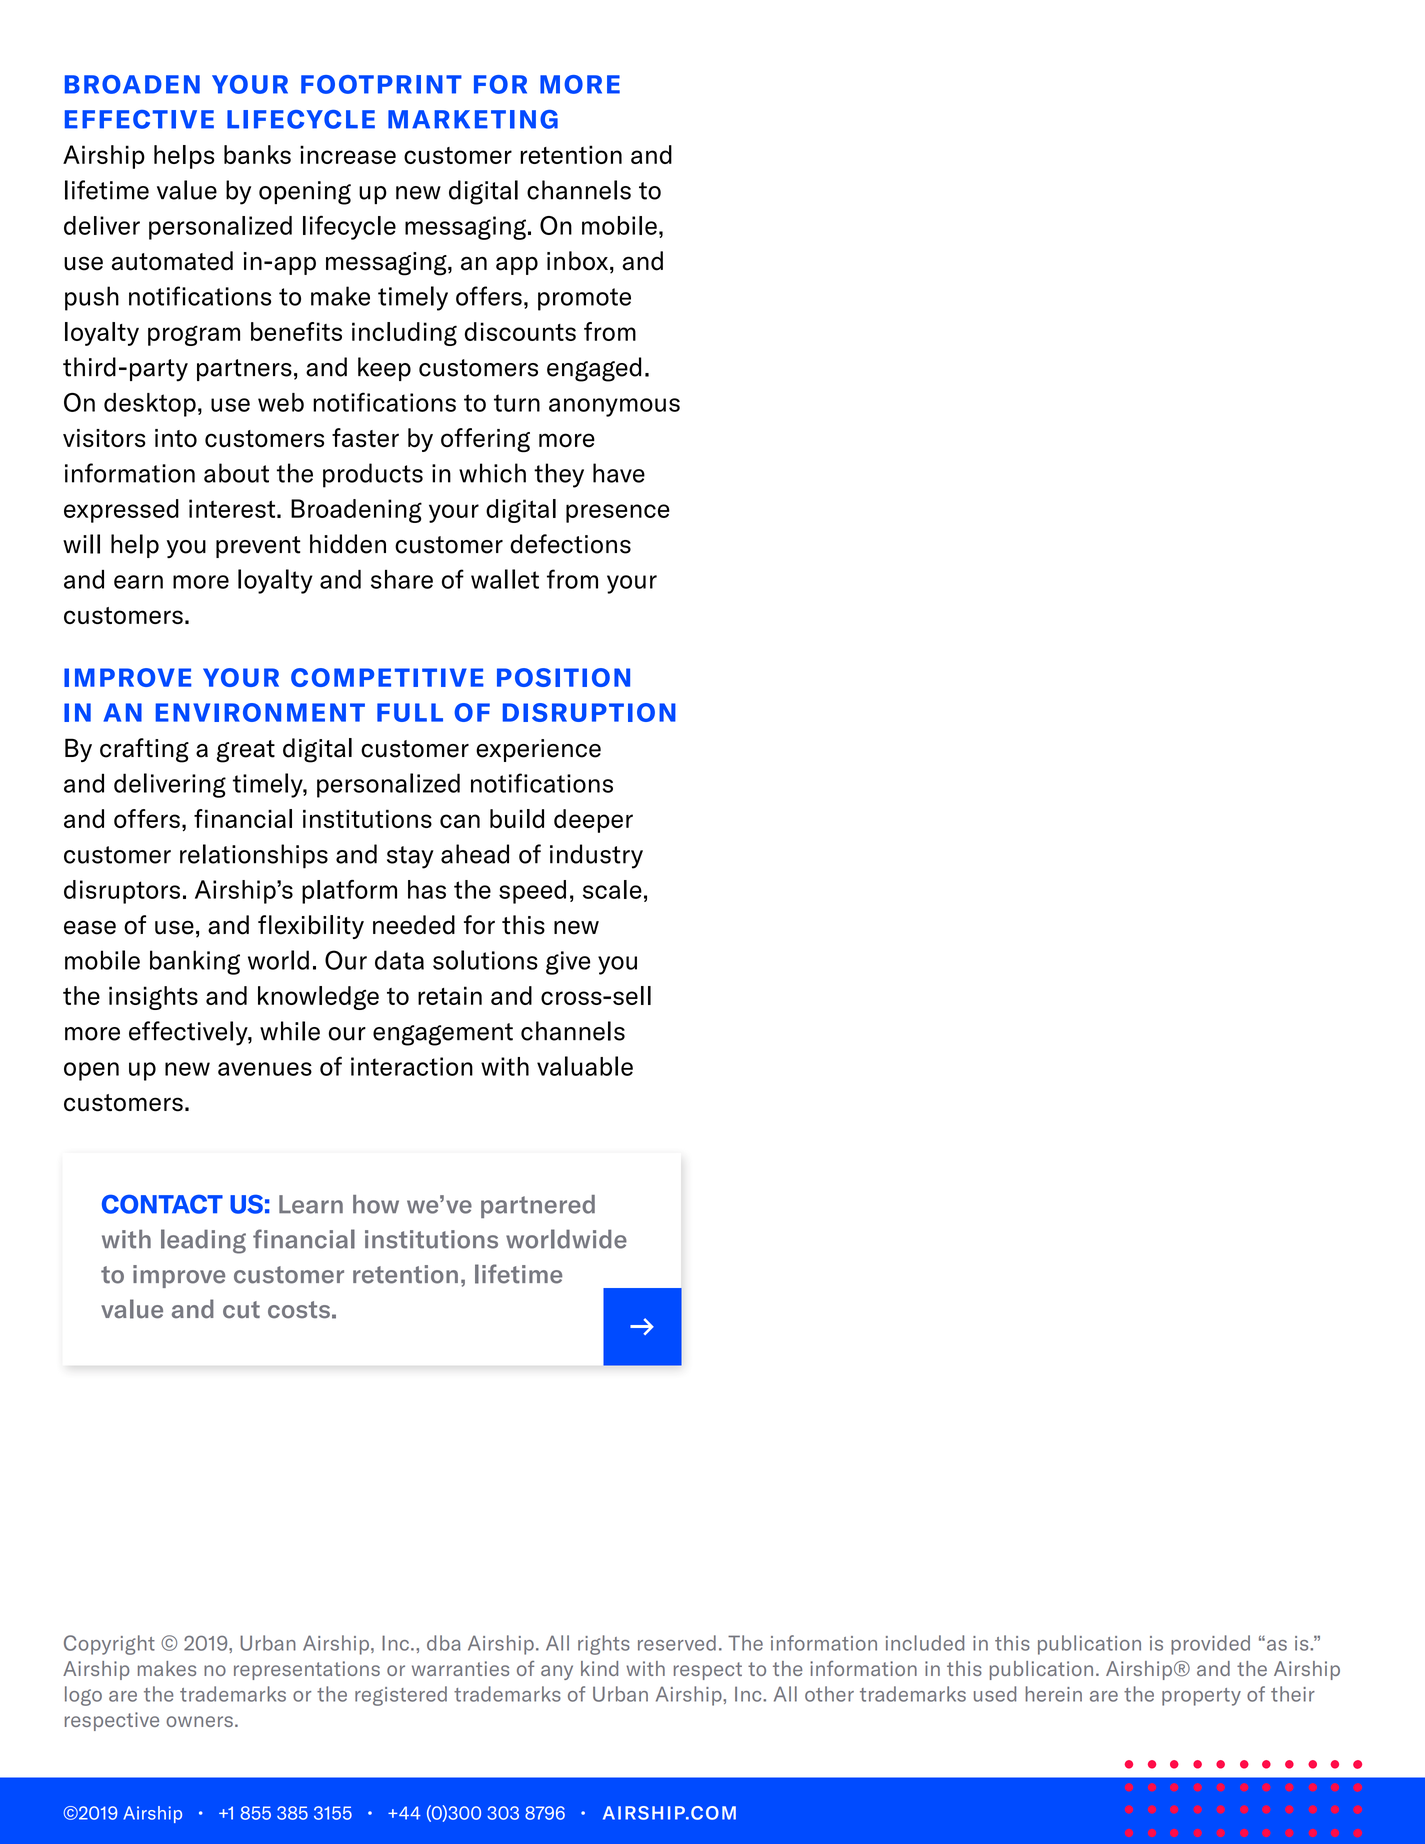  What do you see at coordinates (473, 119) in the screenshot?
I see `MARKETING` at bounding box center [473, 119].
